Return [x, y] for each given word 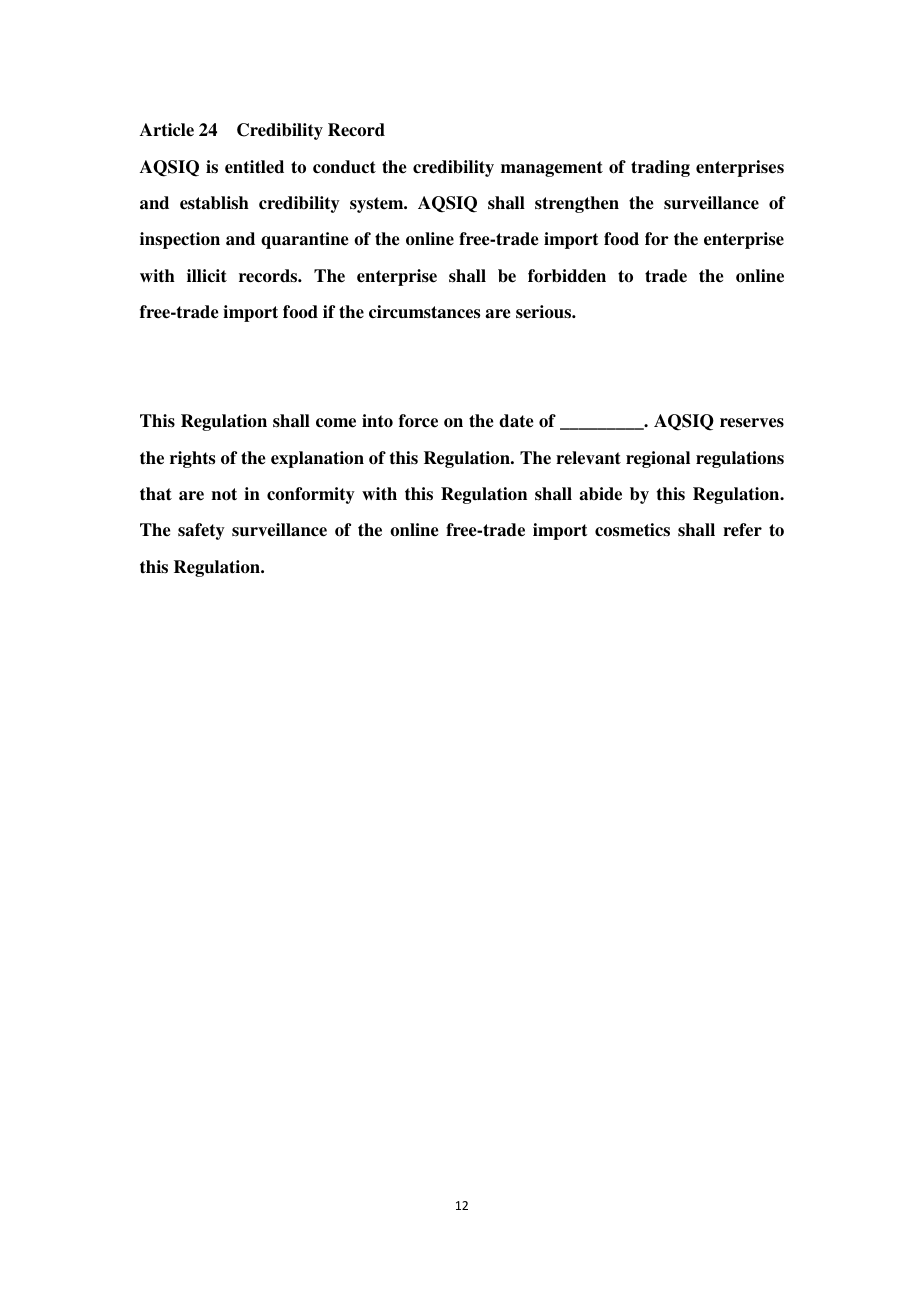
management [552, 169]
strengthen [577, 204]
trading [660, 168]
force [418, 421]
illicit [207, 276]
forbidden [567, 276]
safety [201, 531]
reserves [752, 423]
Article [167, 130]
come [336, 423]
